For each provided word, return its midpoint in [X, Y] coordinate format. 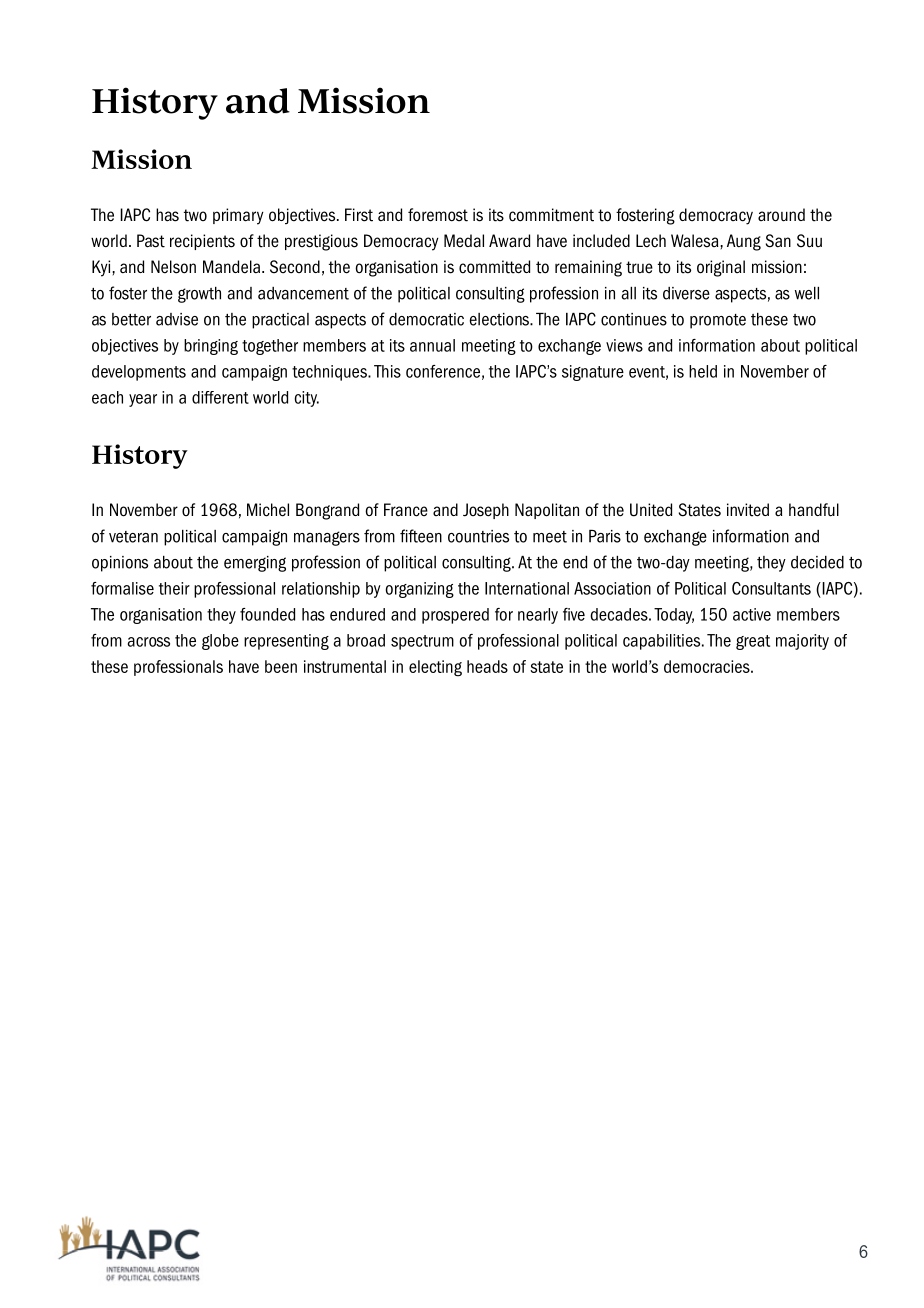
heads [487, 666]
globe [220, 642]
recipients [202, 242]
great [753, 642]
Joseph [486, 511]
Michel [268, 510]
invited [748, 510]
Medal [464, 241]
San [778, 241]
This [387, 371]
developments [139, 373]
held [703, 371]
